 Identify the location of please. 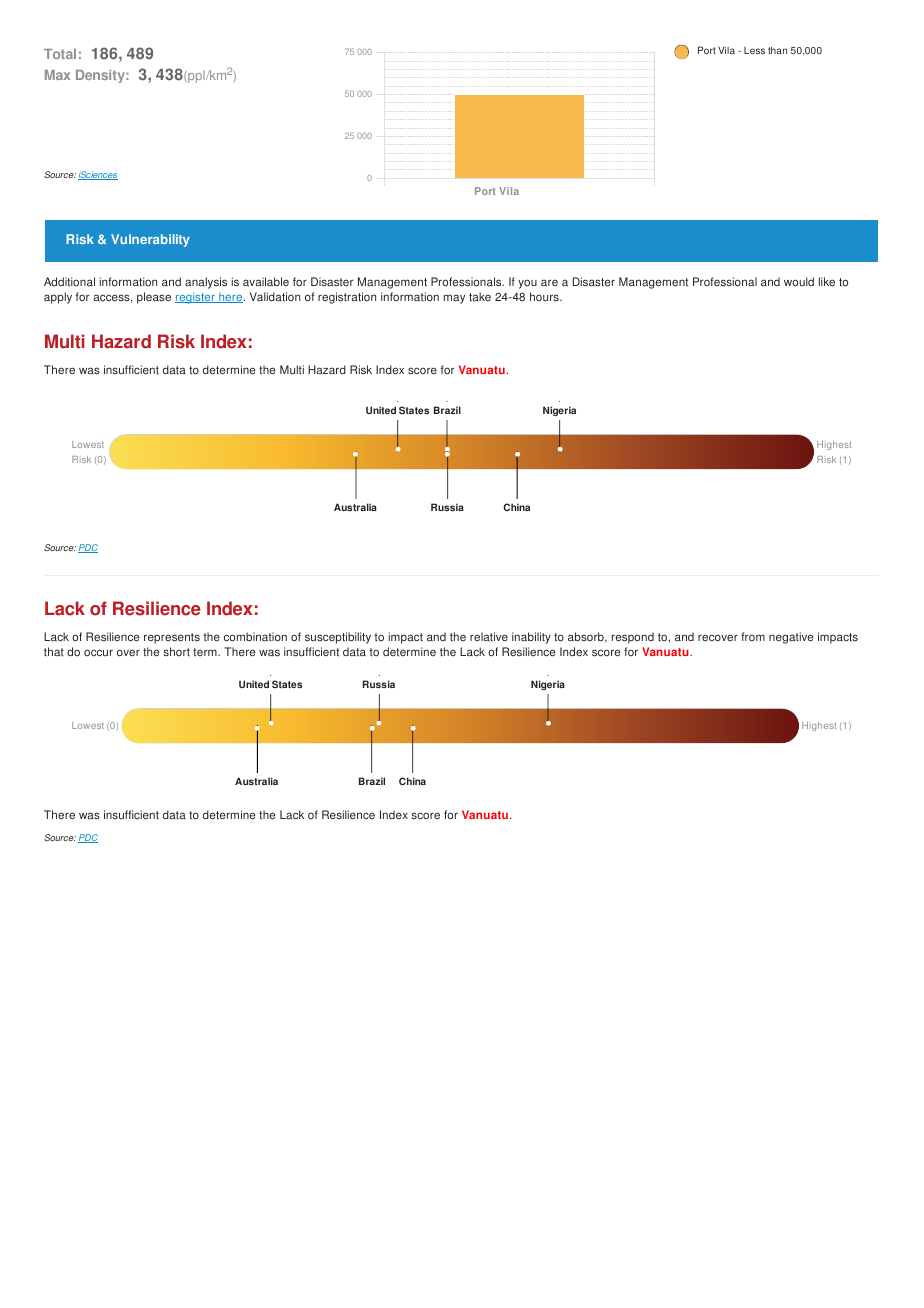
(154, 298).
